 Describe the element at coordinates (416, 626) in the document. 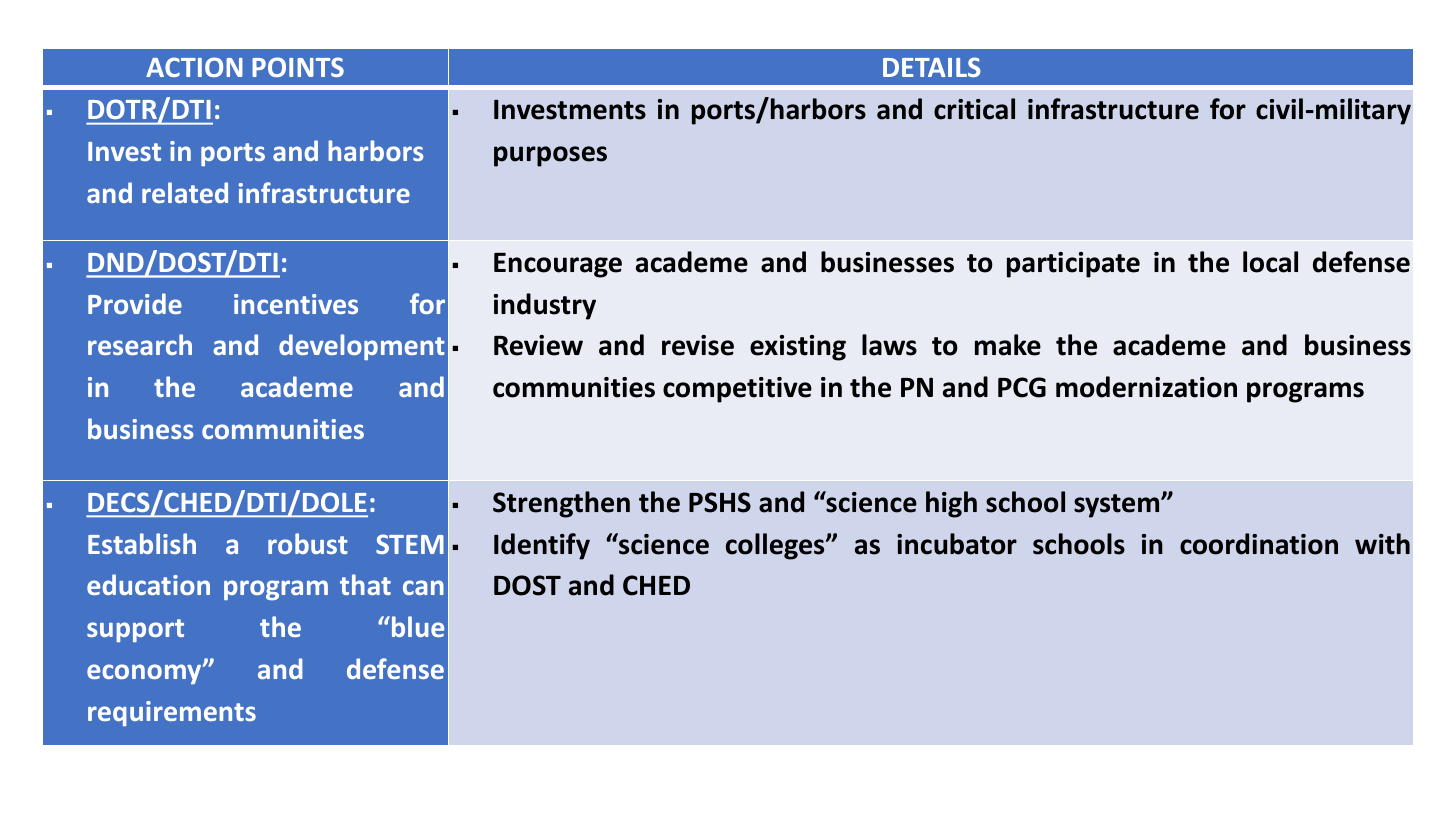

I see `blue` at that location.
